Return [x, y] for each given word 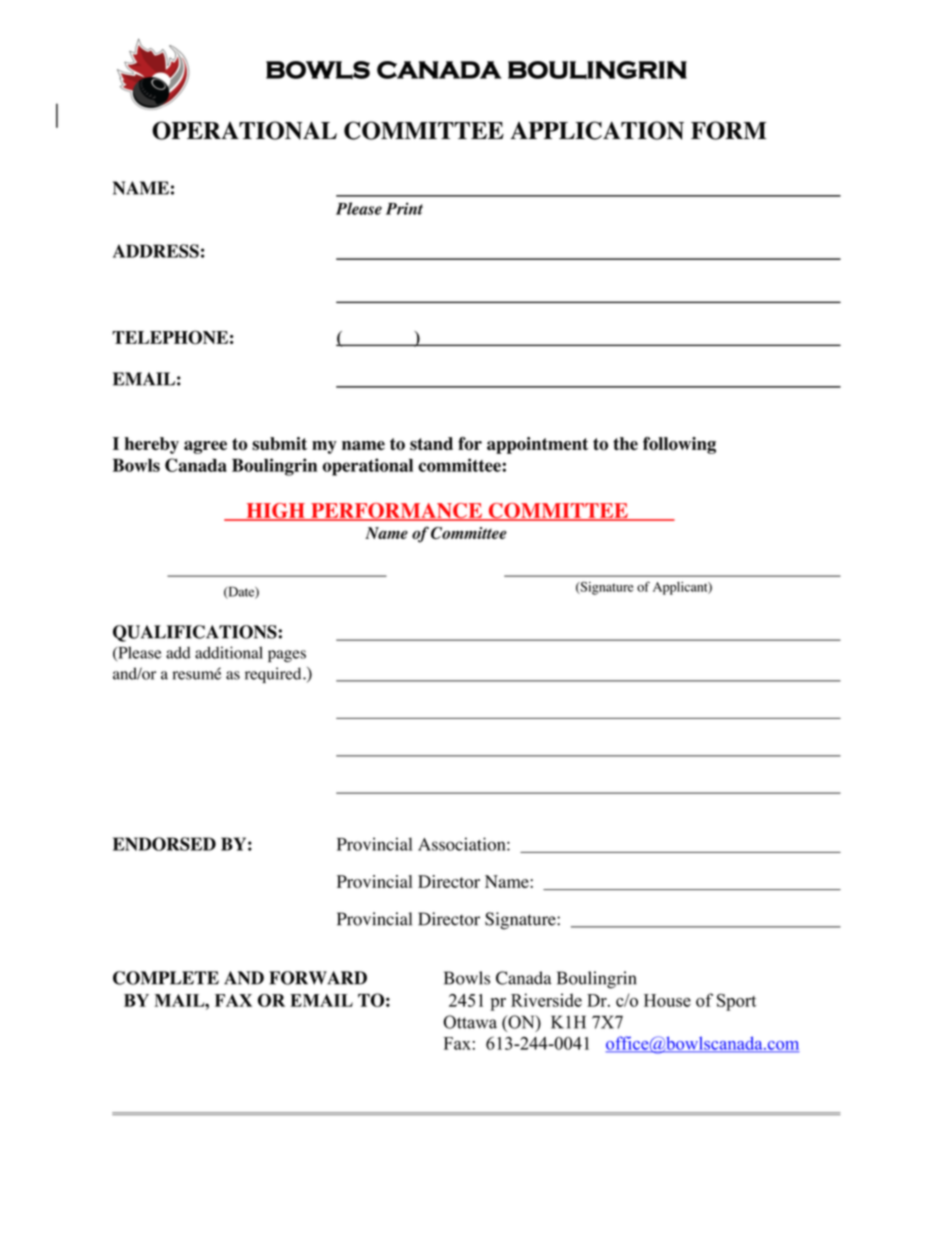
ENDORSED [164, 844]
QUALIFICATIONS [196, 633]
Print [404, 208]
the [625, 443]
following [679, 445]
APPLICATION [597, 130]
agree [205, 447]
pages [287, 656]
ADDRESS [156, 251]
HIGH [275, 512]
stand [431, 444]
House [667, 1000]
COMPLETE [166, 978]
